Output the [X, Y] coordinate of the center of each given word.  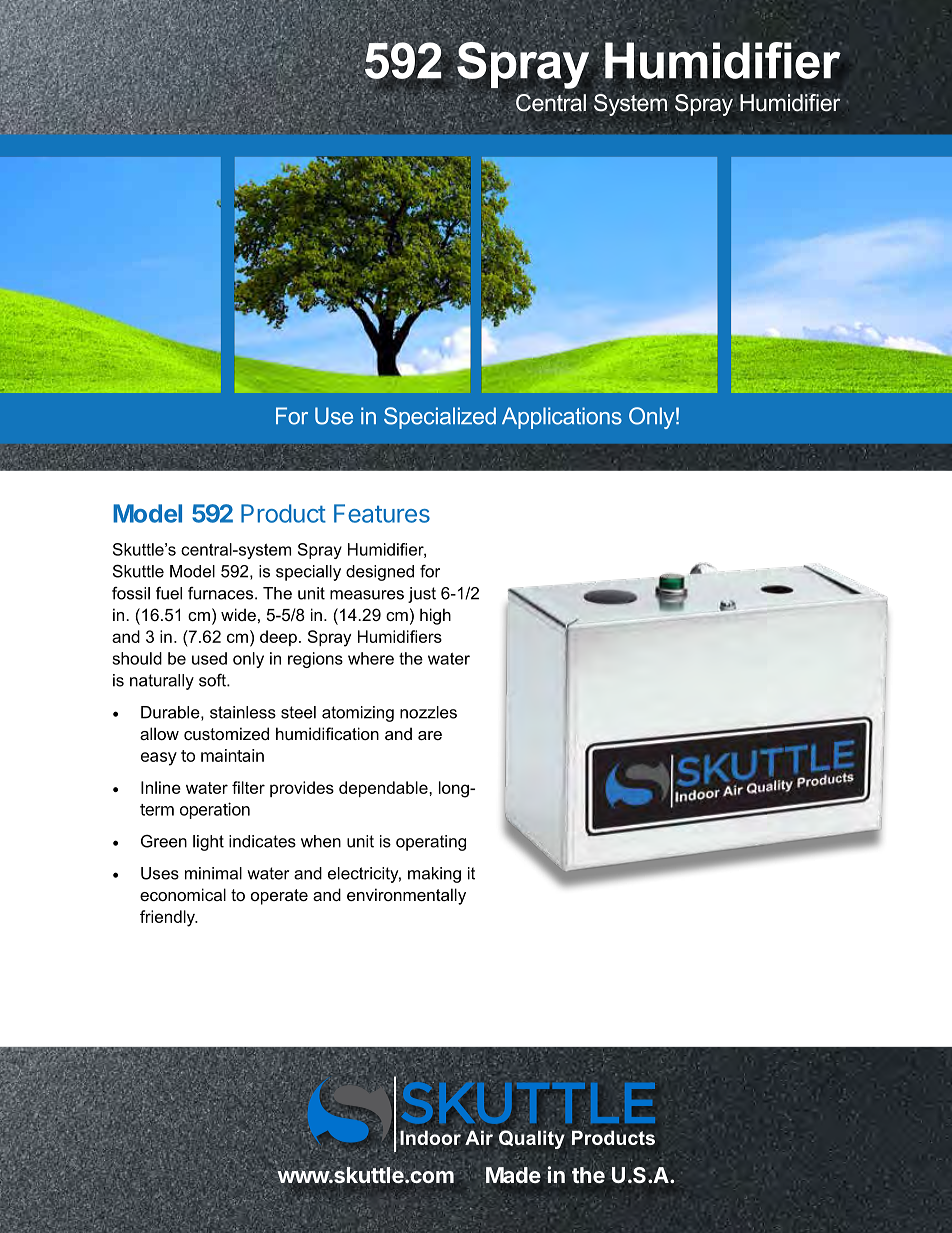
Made [513, 1175]
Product [283, 513]
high [435, 616]
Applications [562, 418]
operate [279, 897]
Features [382, 513]
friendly [168, 918]
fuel [169, 593]
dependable [384, 789]
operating [431, 843]
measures [367, 595]
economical [183, 894]
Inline [161, 787]
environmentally [406, 896]
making [434, 875]
